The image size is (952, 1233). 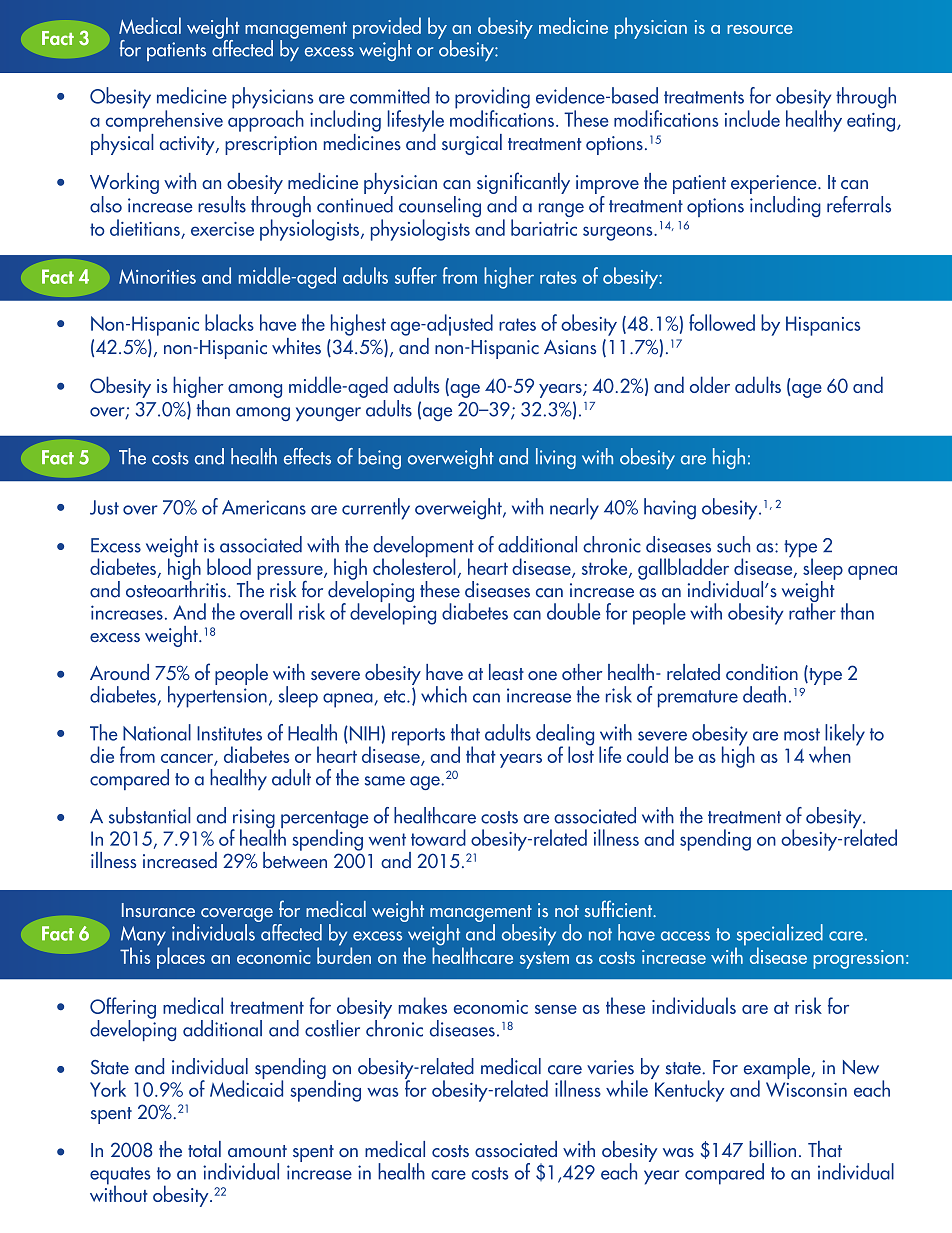 I want to click on suffer, so click(x=416, y=275).
